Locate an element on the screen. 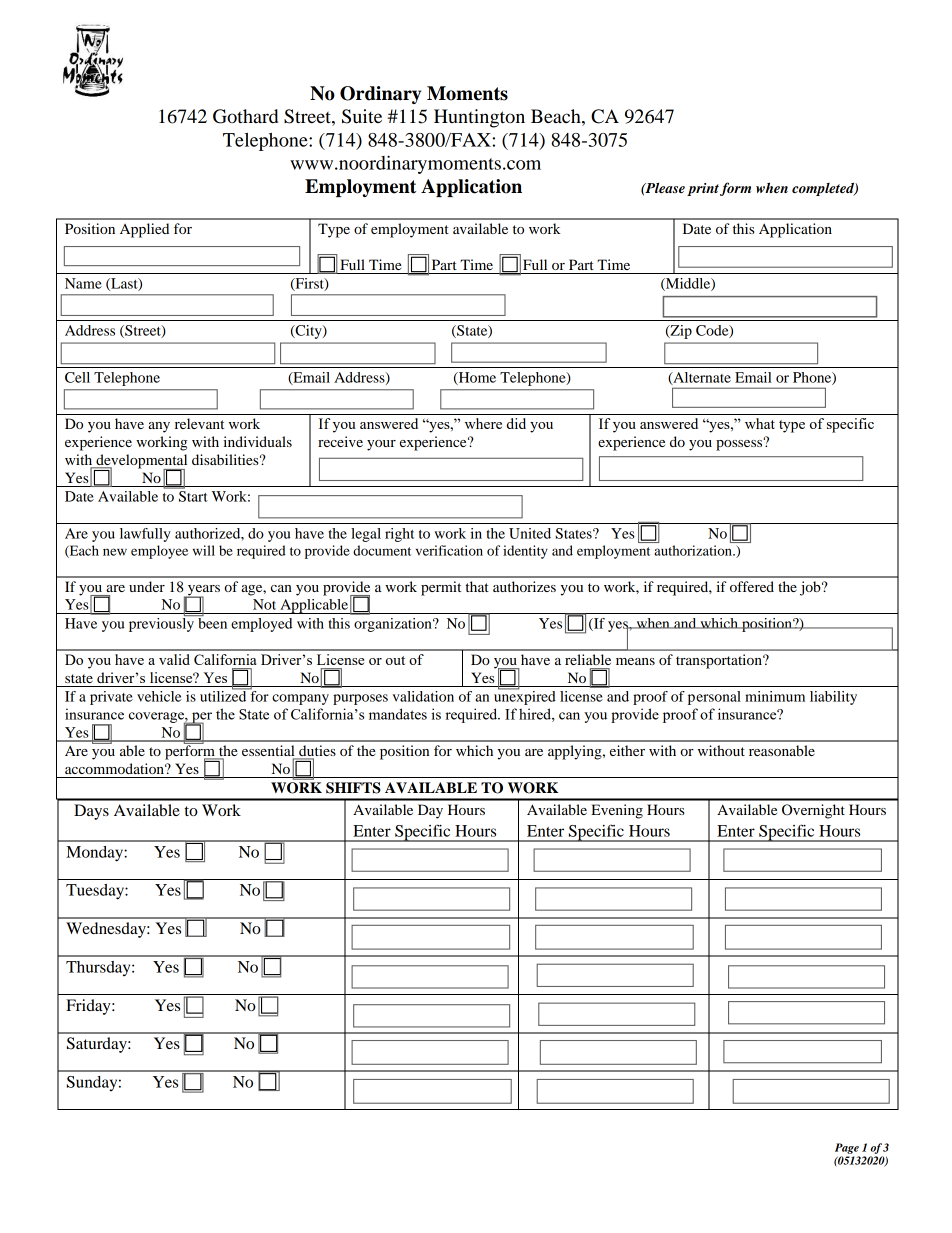 This screenshot has height=1233, width=952. Huntington is located at coordinates (479, 118).
